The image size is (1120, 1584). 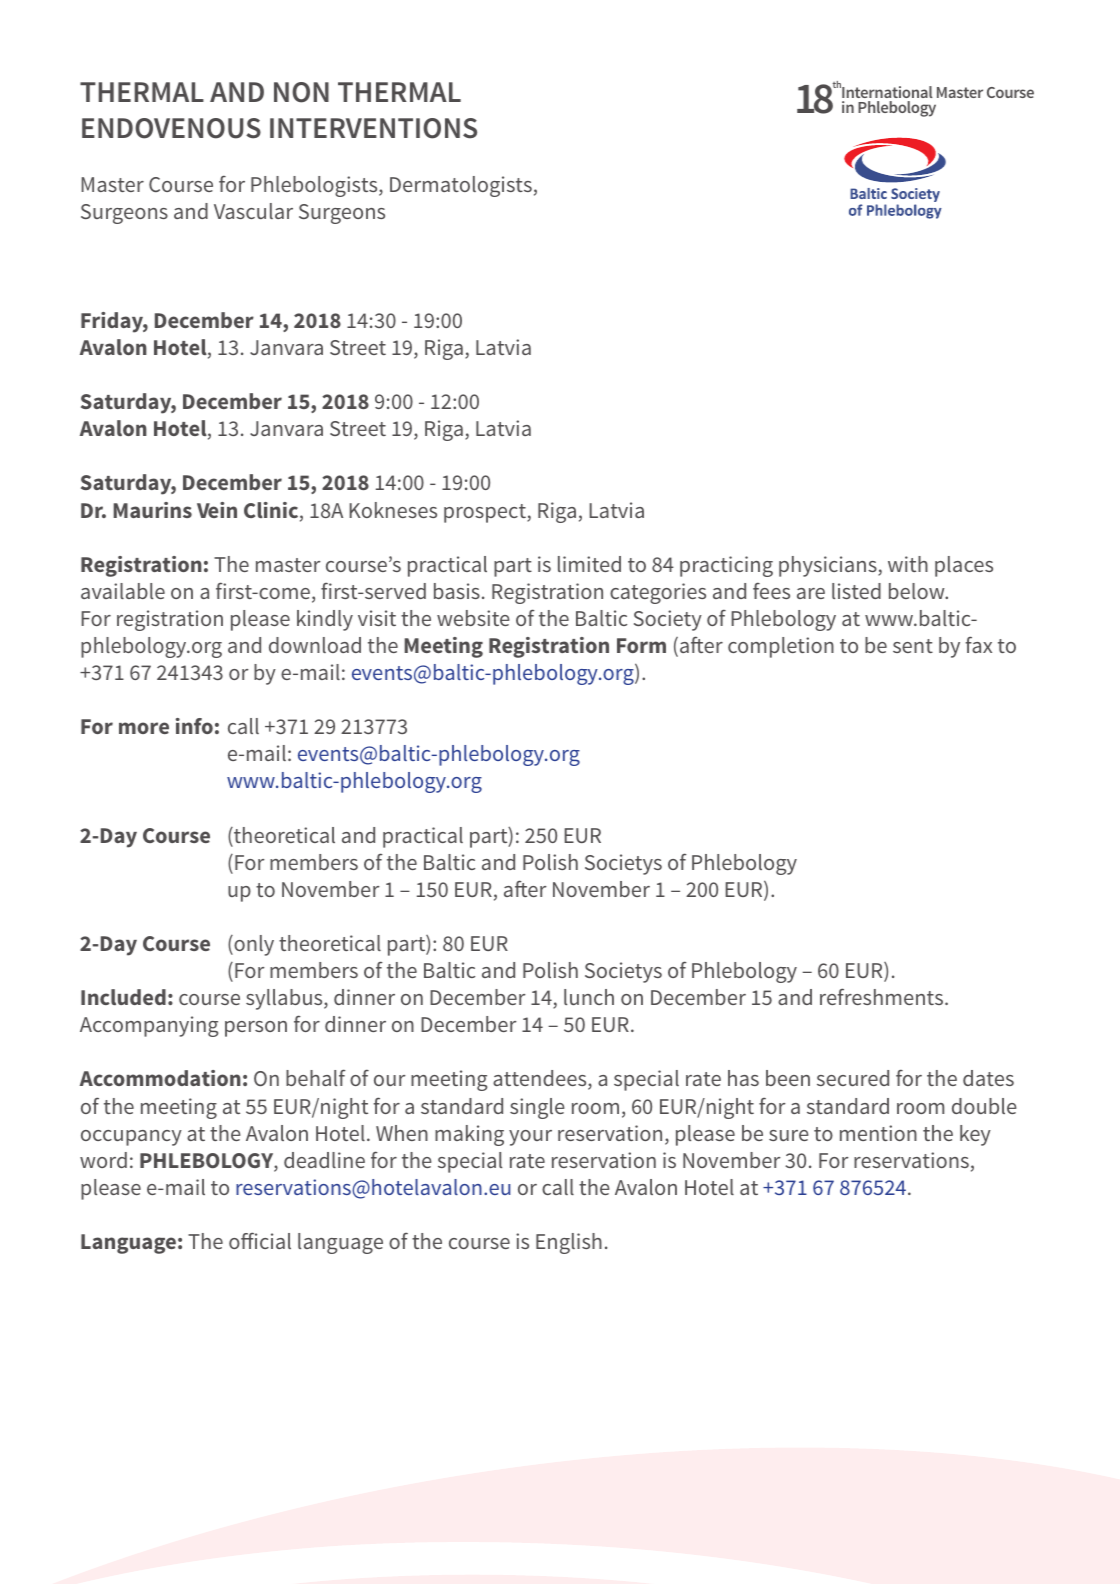 I want to click on sent, so click(x=913, y=646).
